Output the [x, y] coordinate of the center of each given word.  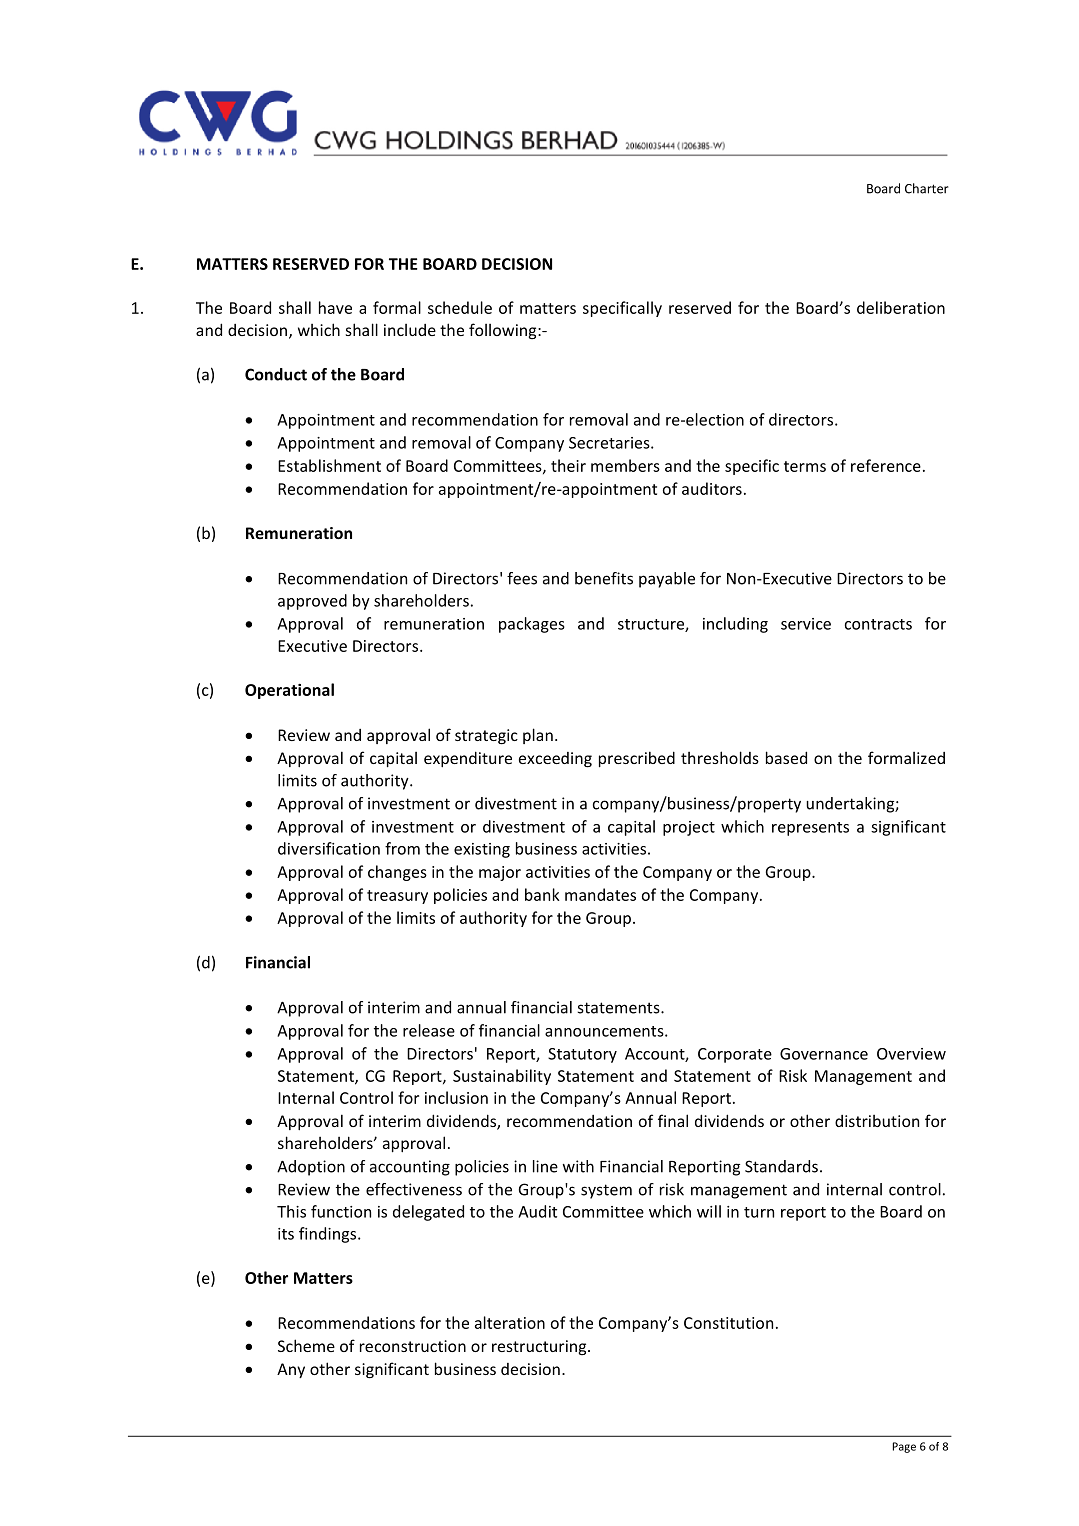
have [335, 307]
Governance [824, 1054]
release [429, 1030]
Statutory [582, 1055]
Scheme [306, 1345]
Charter [927, 188]
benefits [604, 578]
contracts [878, 624]
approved [312, 602]
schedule [460, 307]
